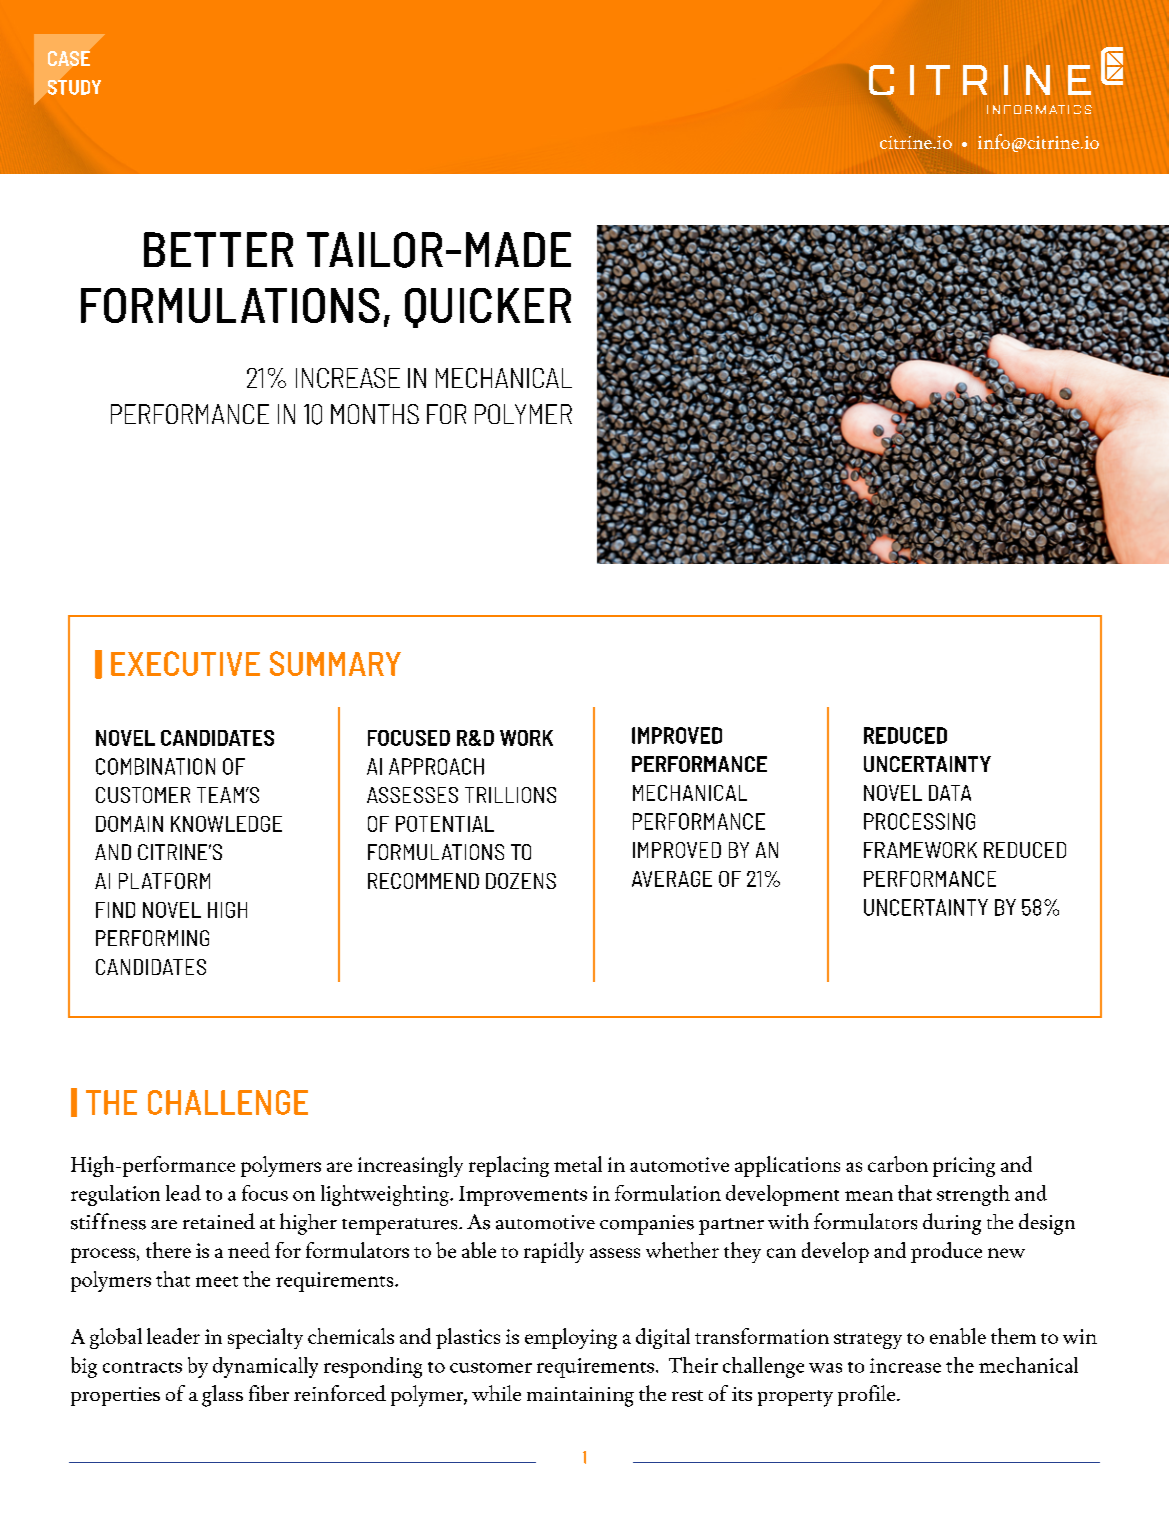 This image has width=1169, height=1513. Describe the element at coordinates (375, 414) in the image. I see `MONTHS` at that location.
